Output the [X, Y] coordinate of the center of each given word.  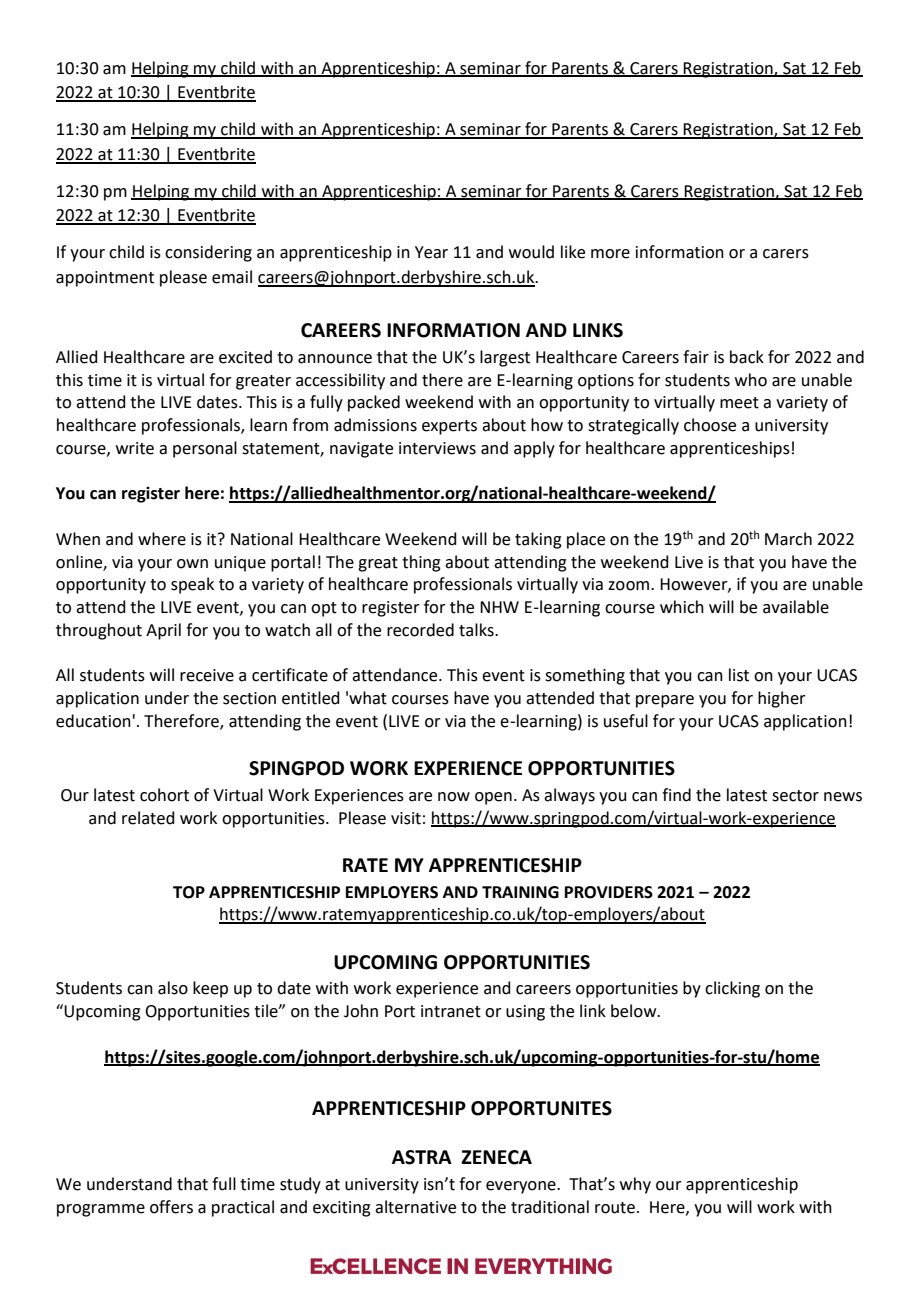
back [747, 357]
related [148, 818]
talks [477, 630]
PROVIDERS [609, 892]
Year [431, 252]
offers [171, 1207]
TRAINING [520, 892]
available [796, 607]
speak [192, 585]
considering [208, 253]
